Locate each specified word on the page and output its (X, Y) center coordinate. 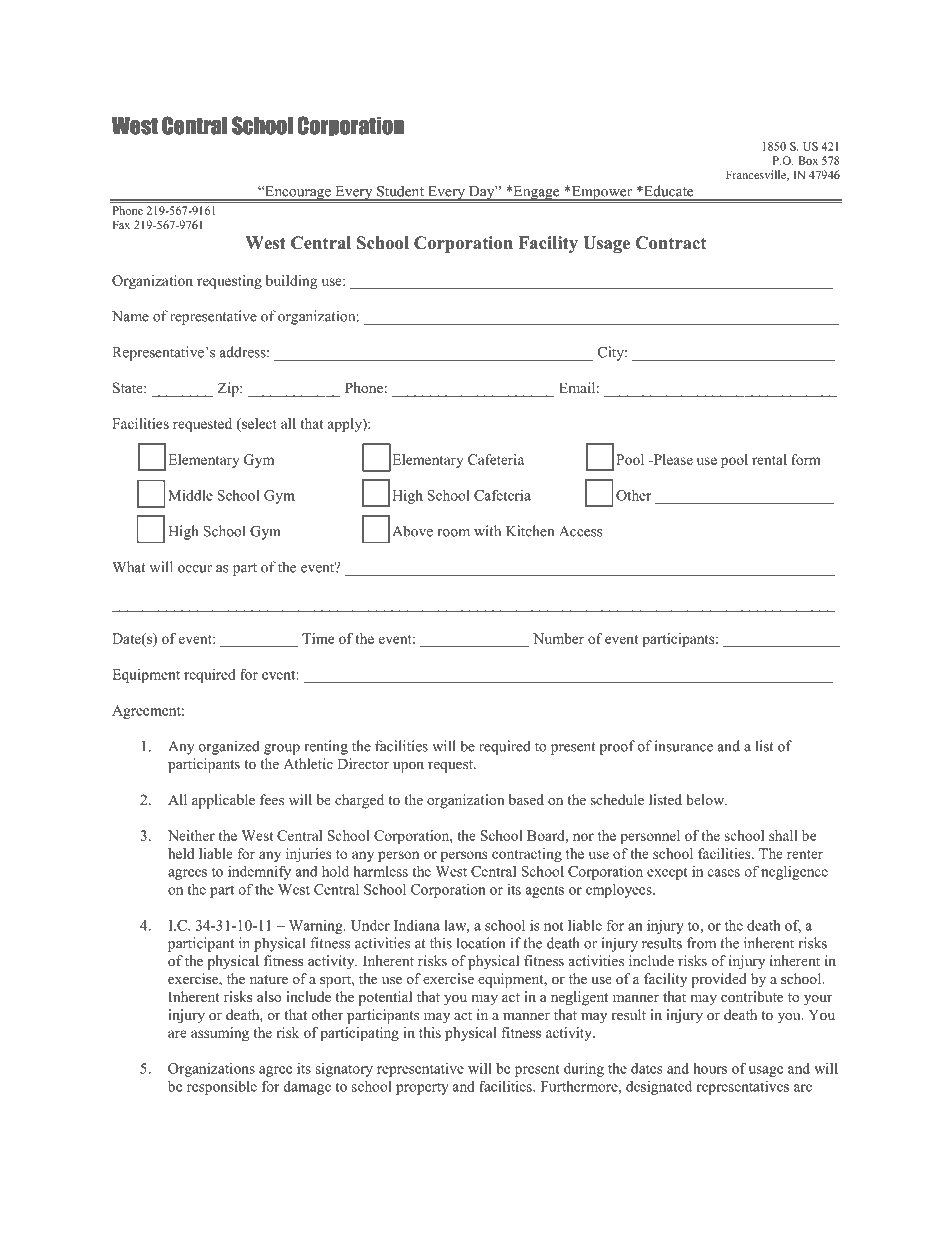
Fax (121, 224)
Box (808, 160)
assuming (220, 1034)
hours (710, 1068)
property (422, 1089)
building (291, 282)
